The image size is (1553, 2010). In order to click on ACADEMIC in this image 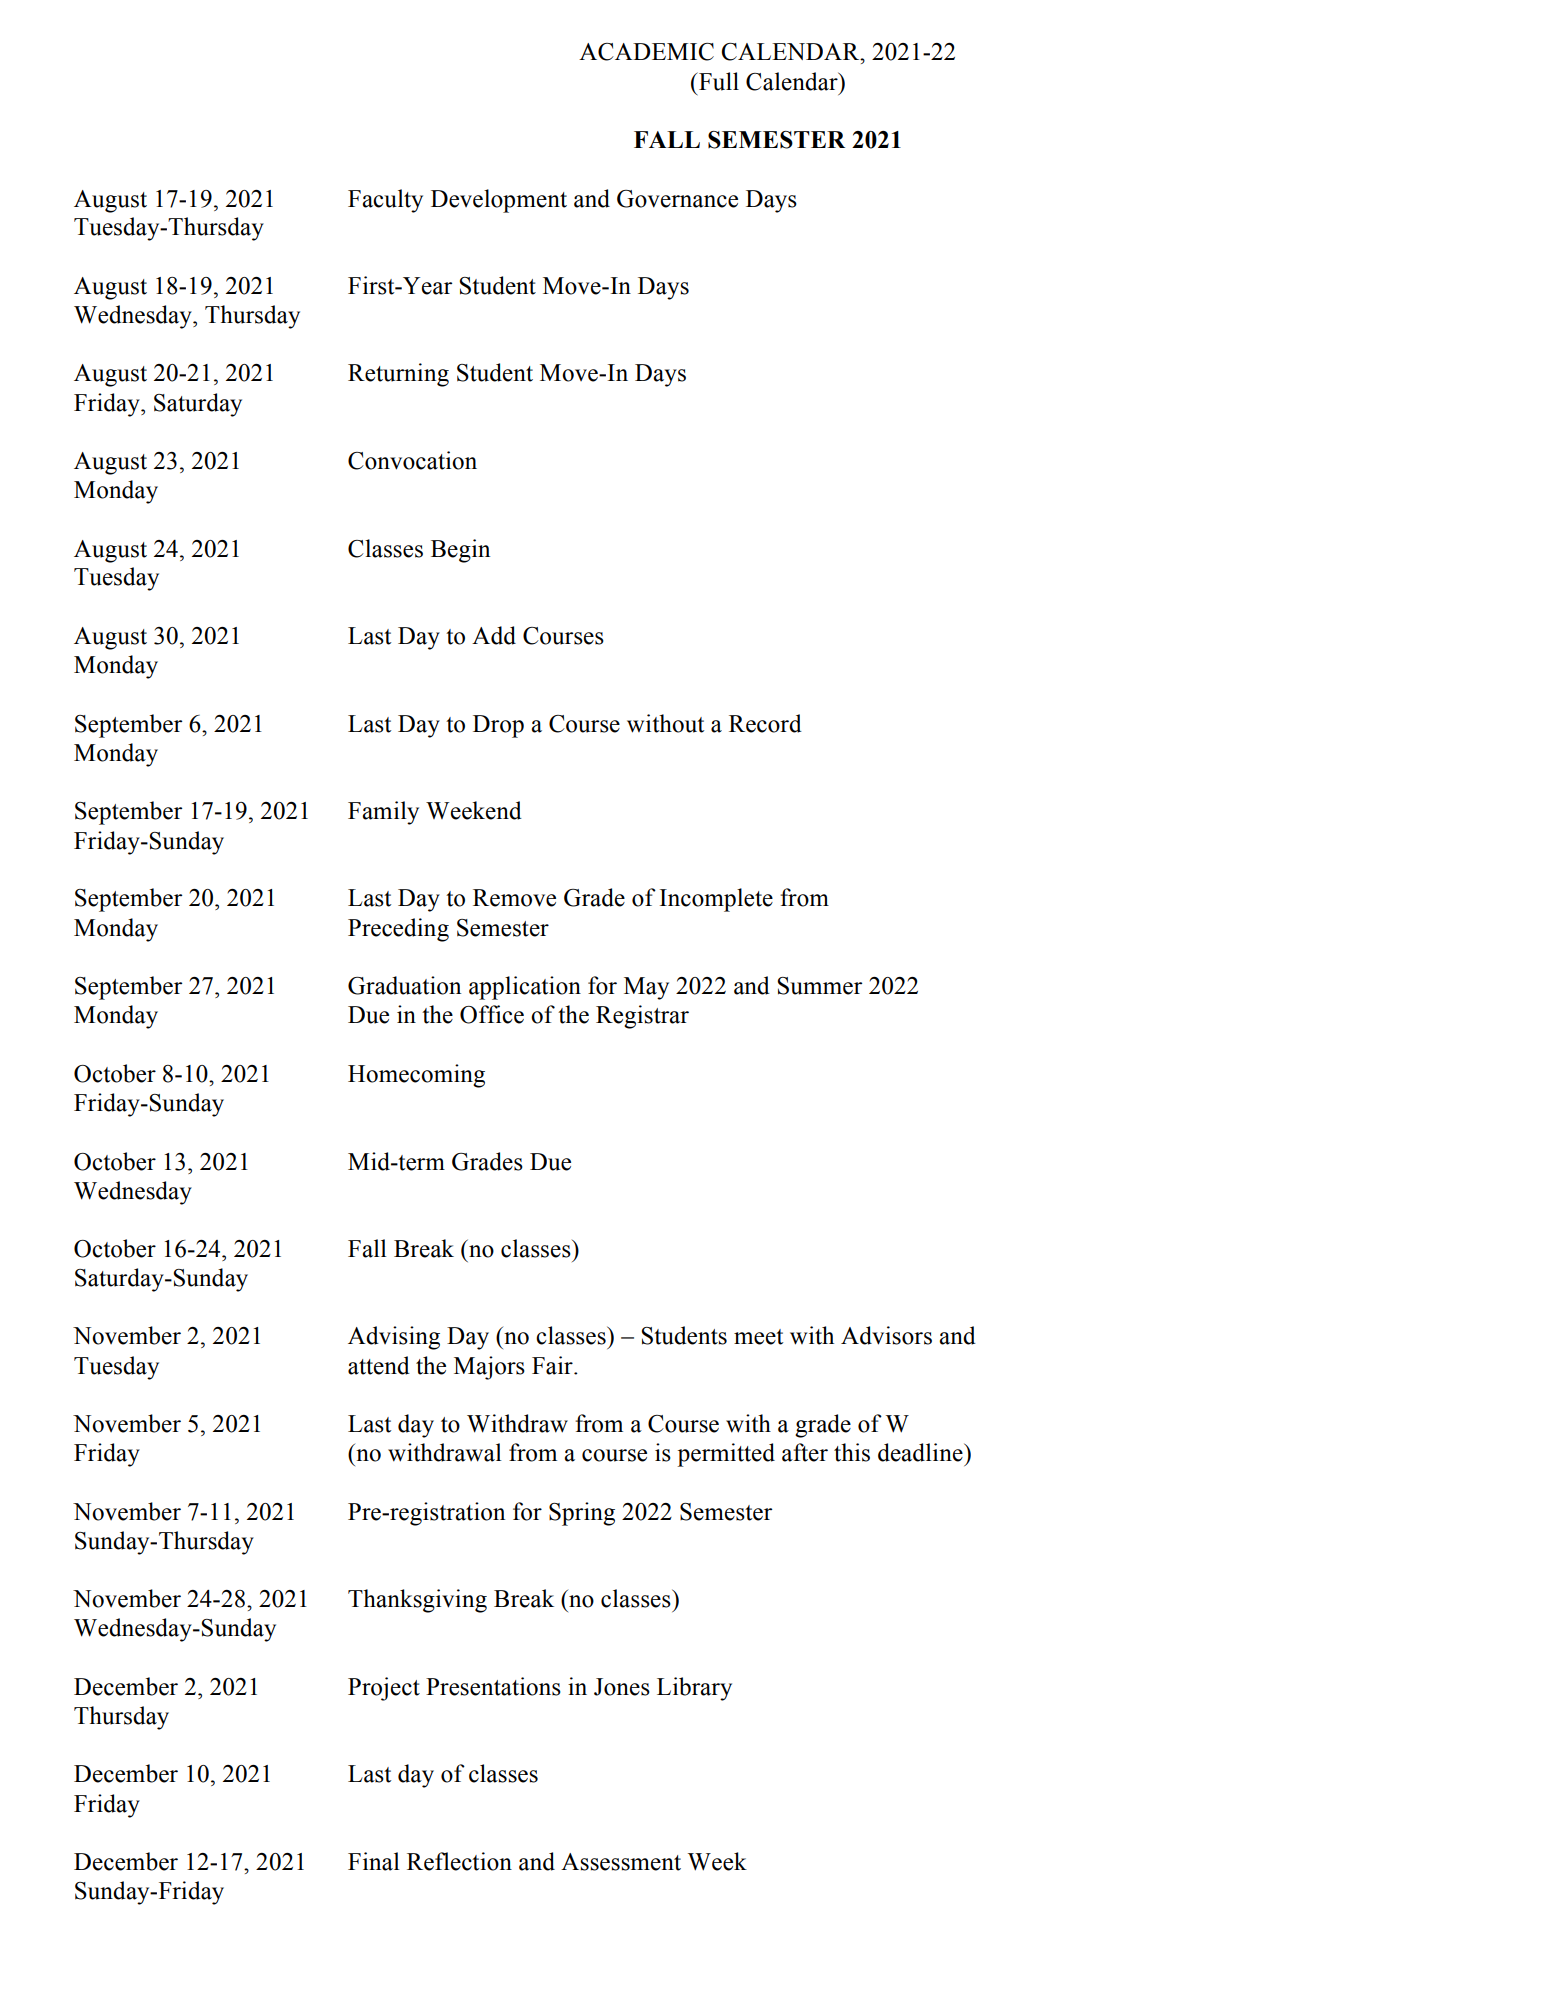, I will do `click(646, 52)`.
